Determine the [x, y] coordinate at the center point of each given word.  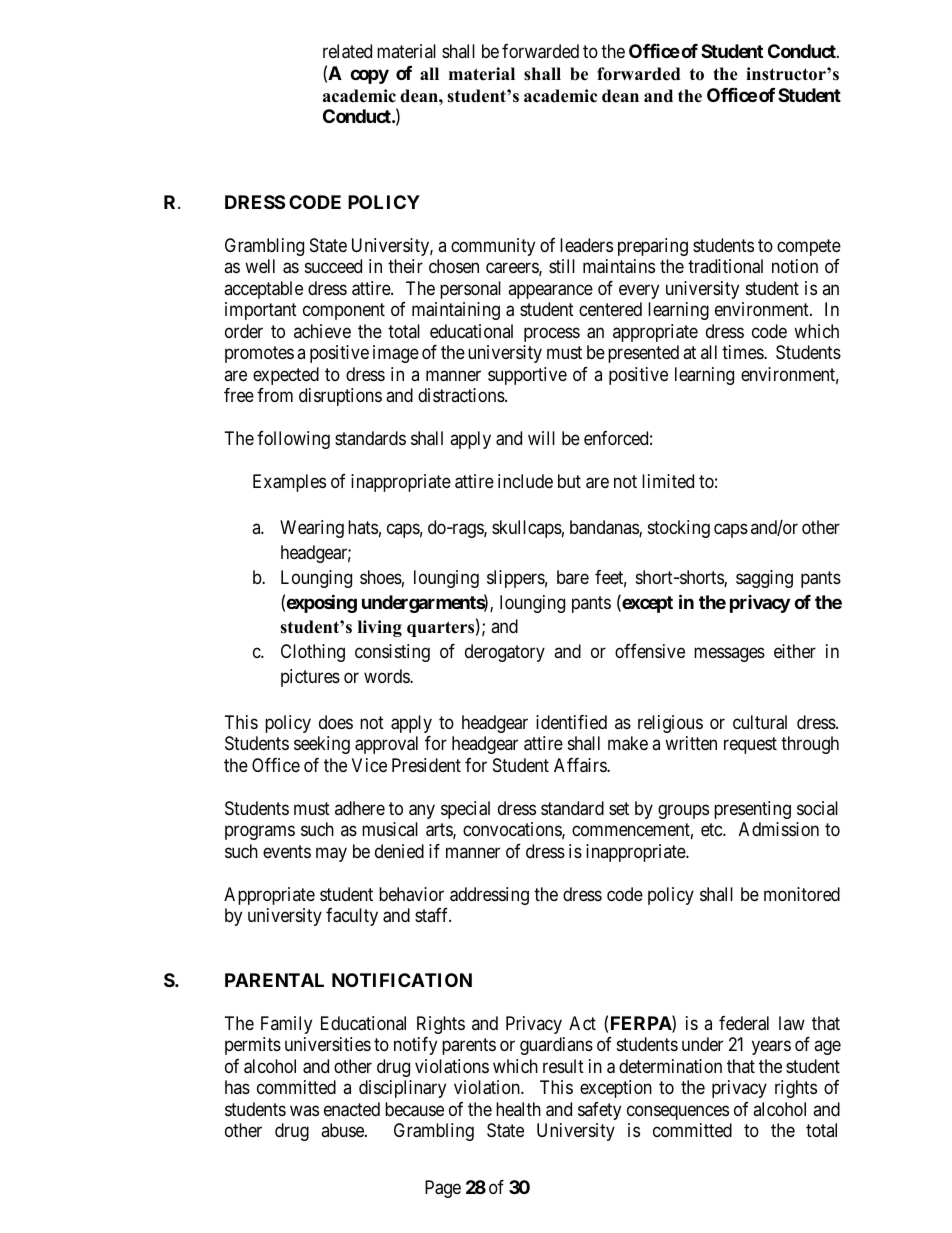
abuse [343, 1130]
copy [369, 76]
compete [809, 247]
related [347, 51]
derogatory [505, 653]
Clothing [313, 653]
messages [729, 654]
